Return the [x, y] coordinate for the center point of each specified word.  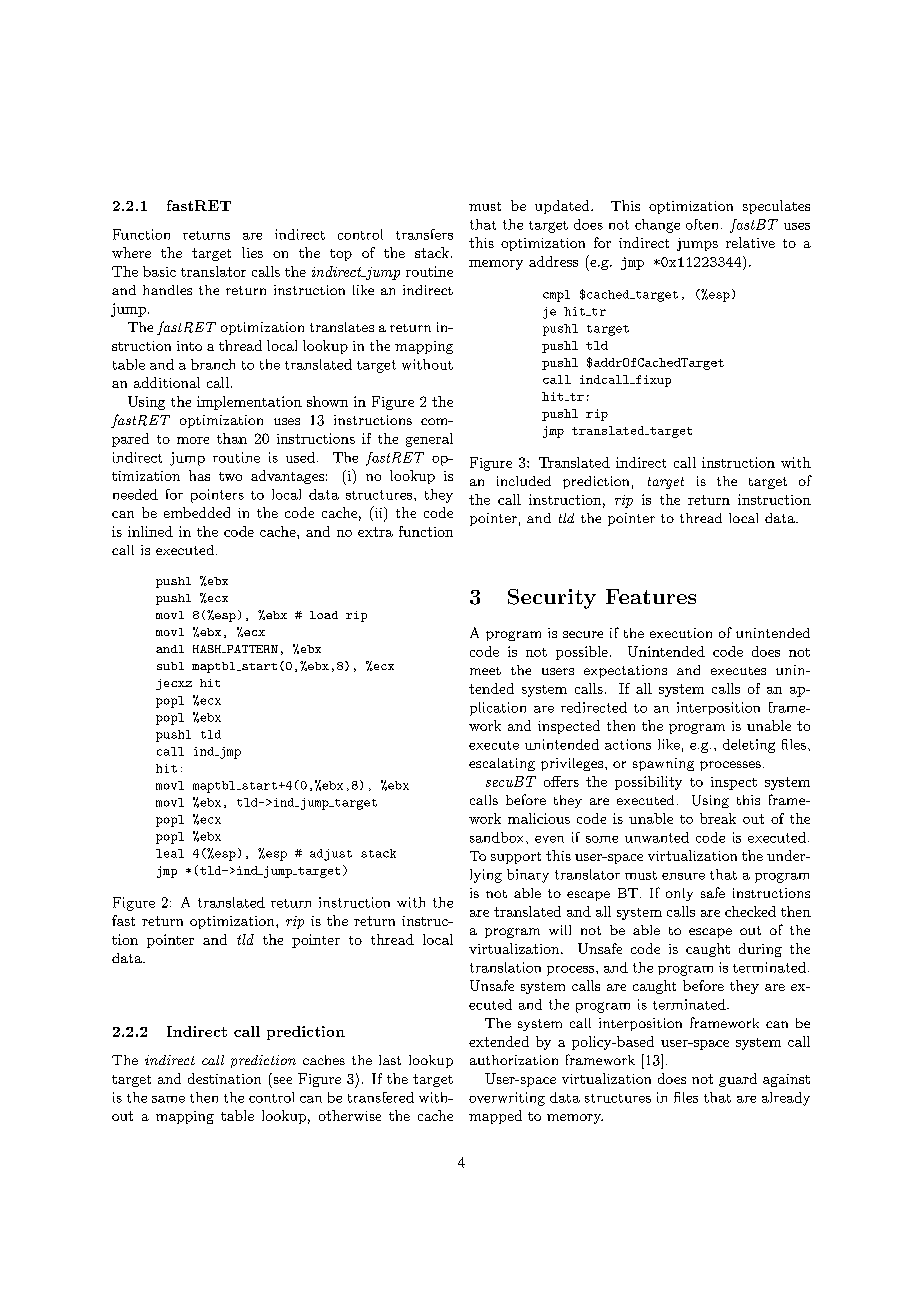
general [429, 440]
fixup [652, 381]
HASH [208, 649]
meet [485, 671]
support [516, 858]
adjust [331, 855]
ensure [683, 876]
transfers [424, 234]
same [168, 1099]
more [193, 440]
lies [252, 252]
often [702, 224]
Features [651, 596]
